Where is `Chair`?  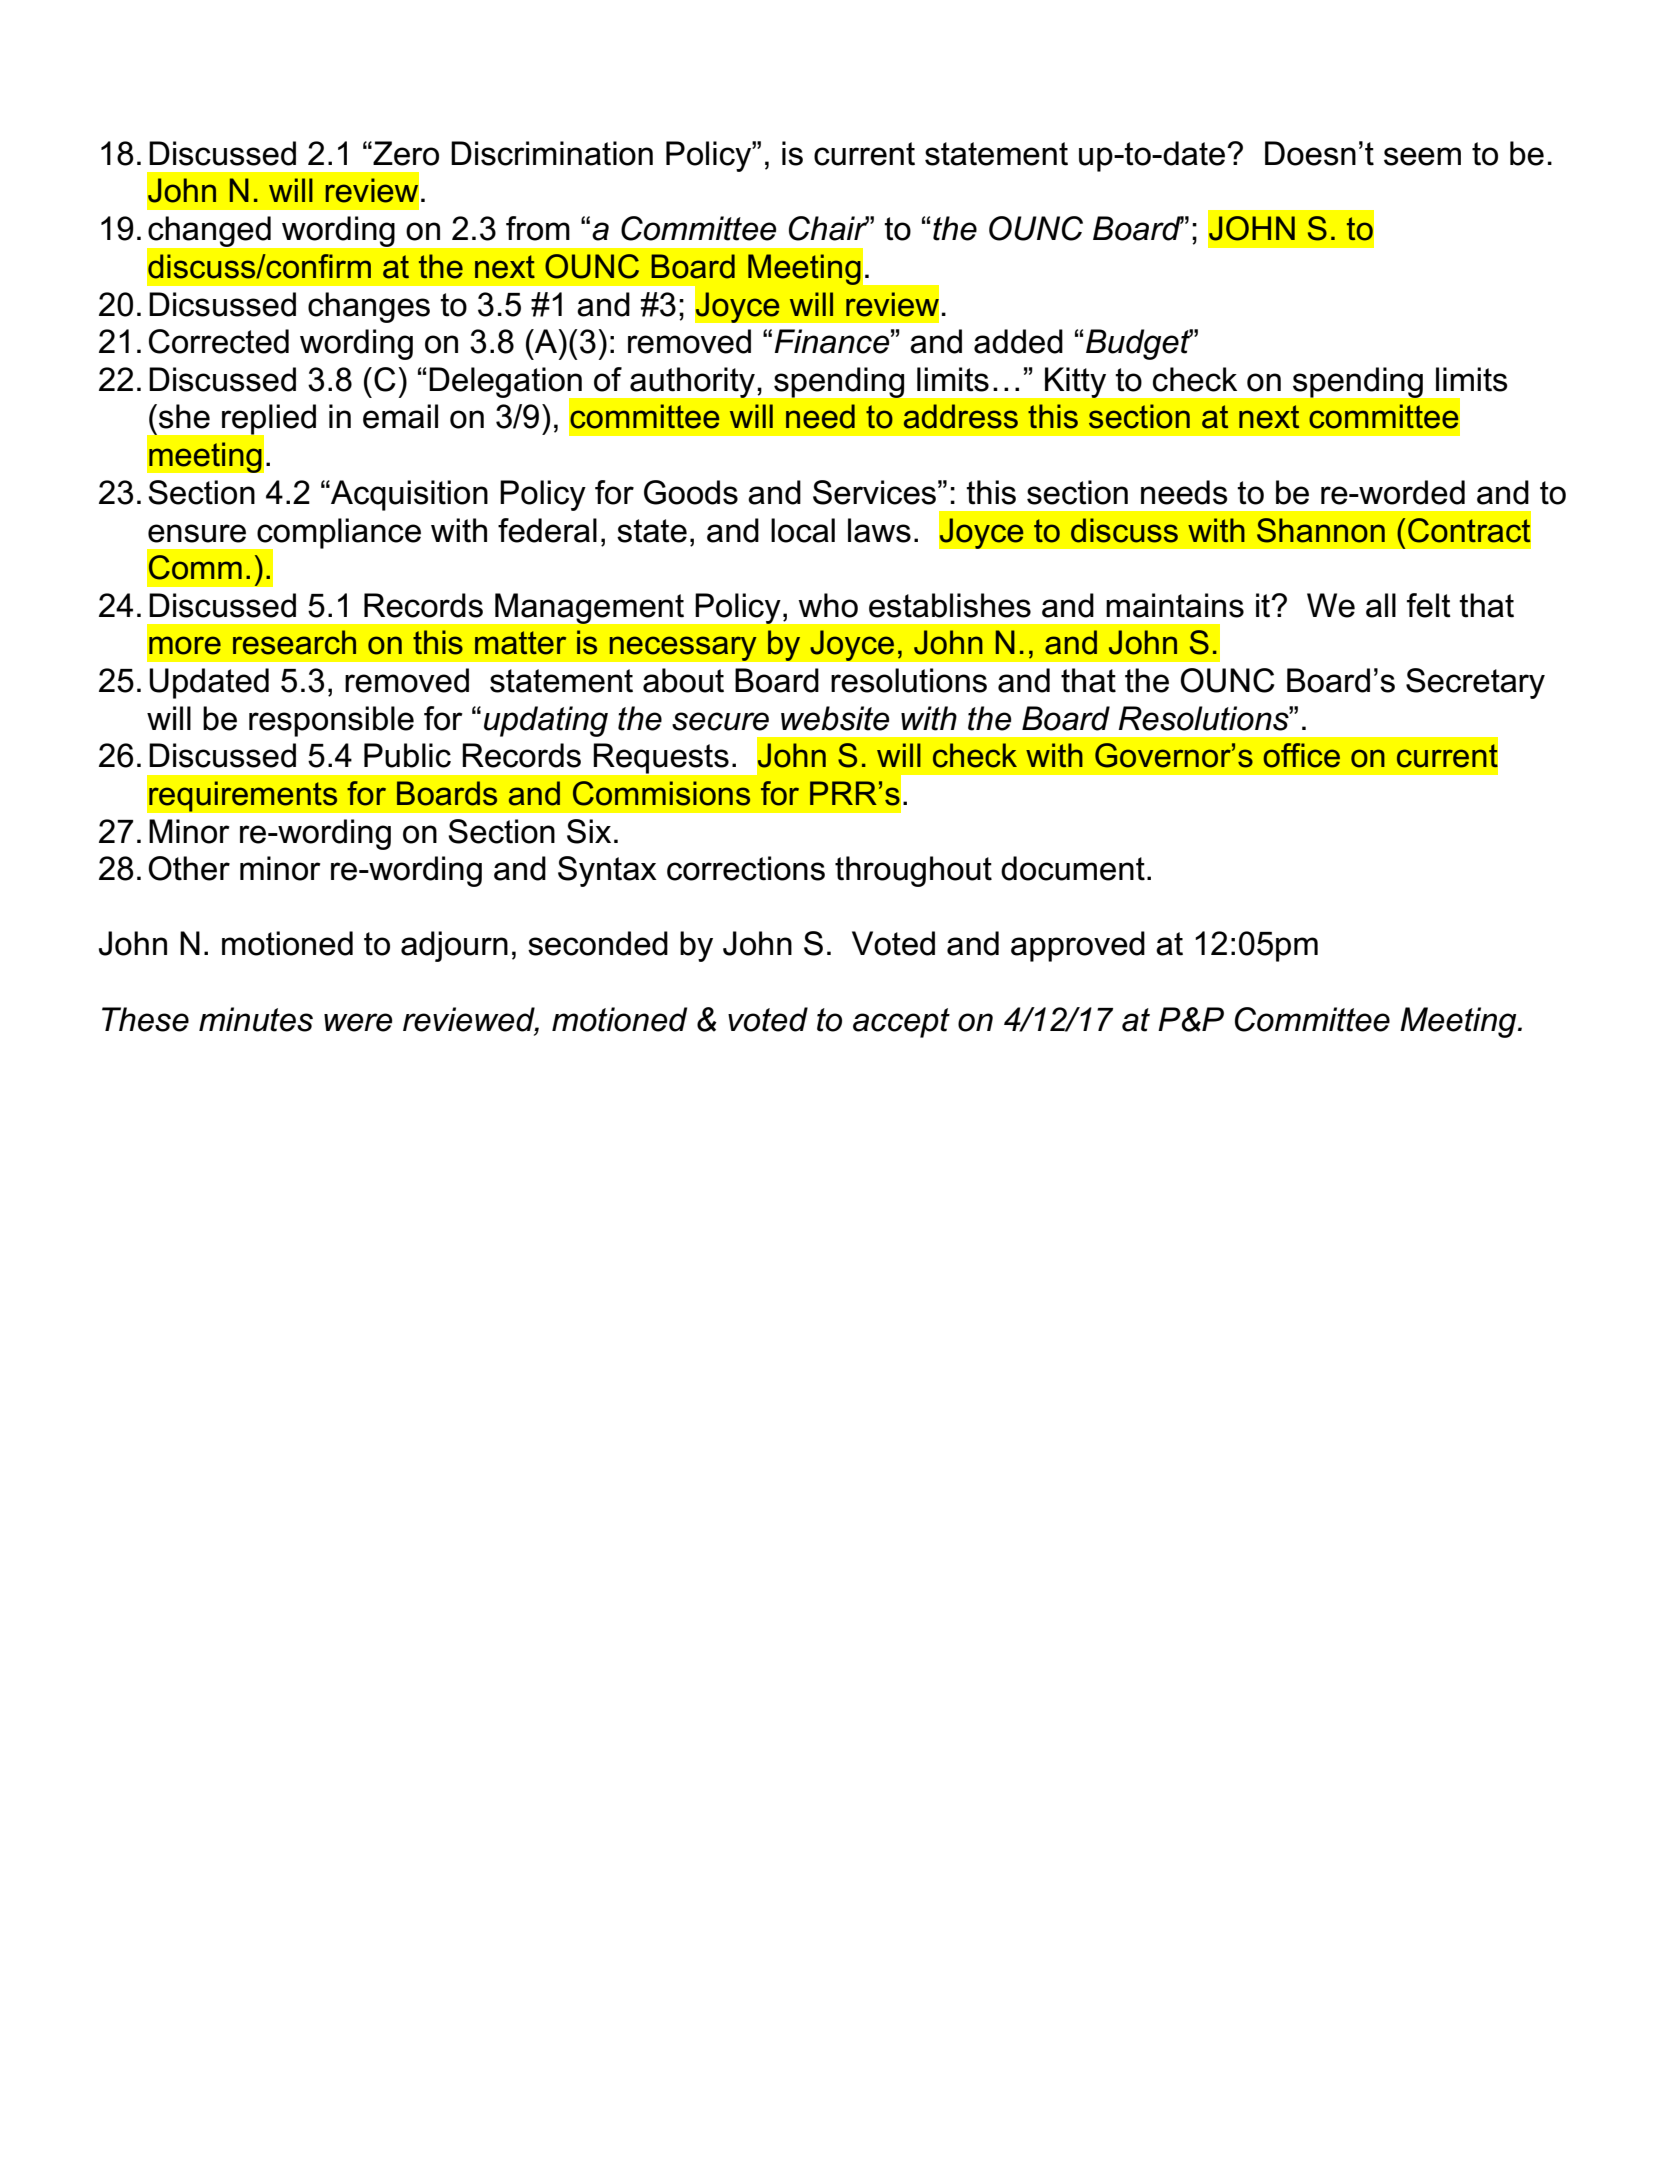
Chair is located at coordinates (829, 228).
